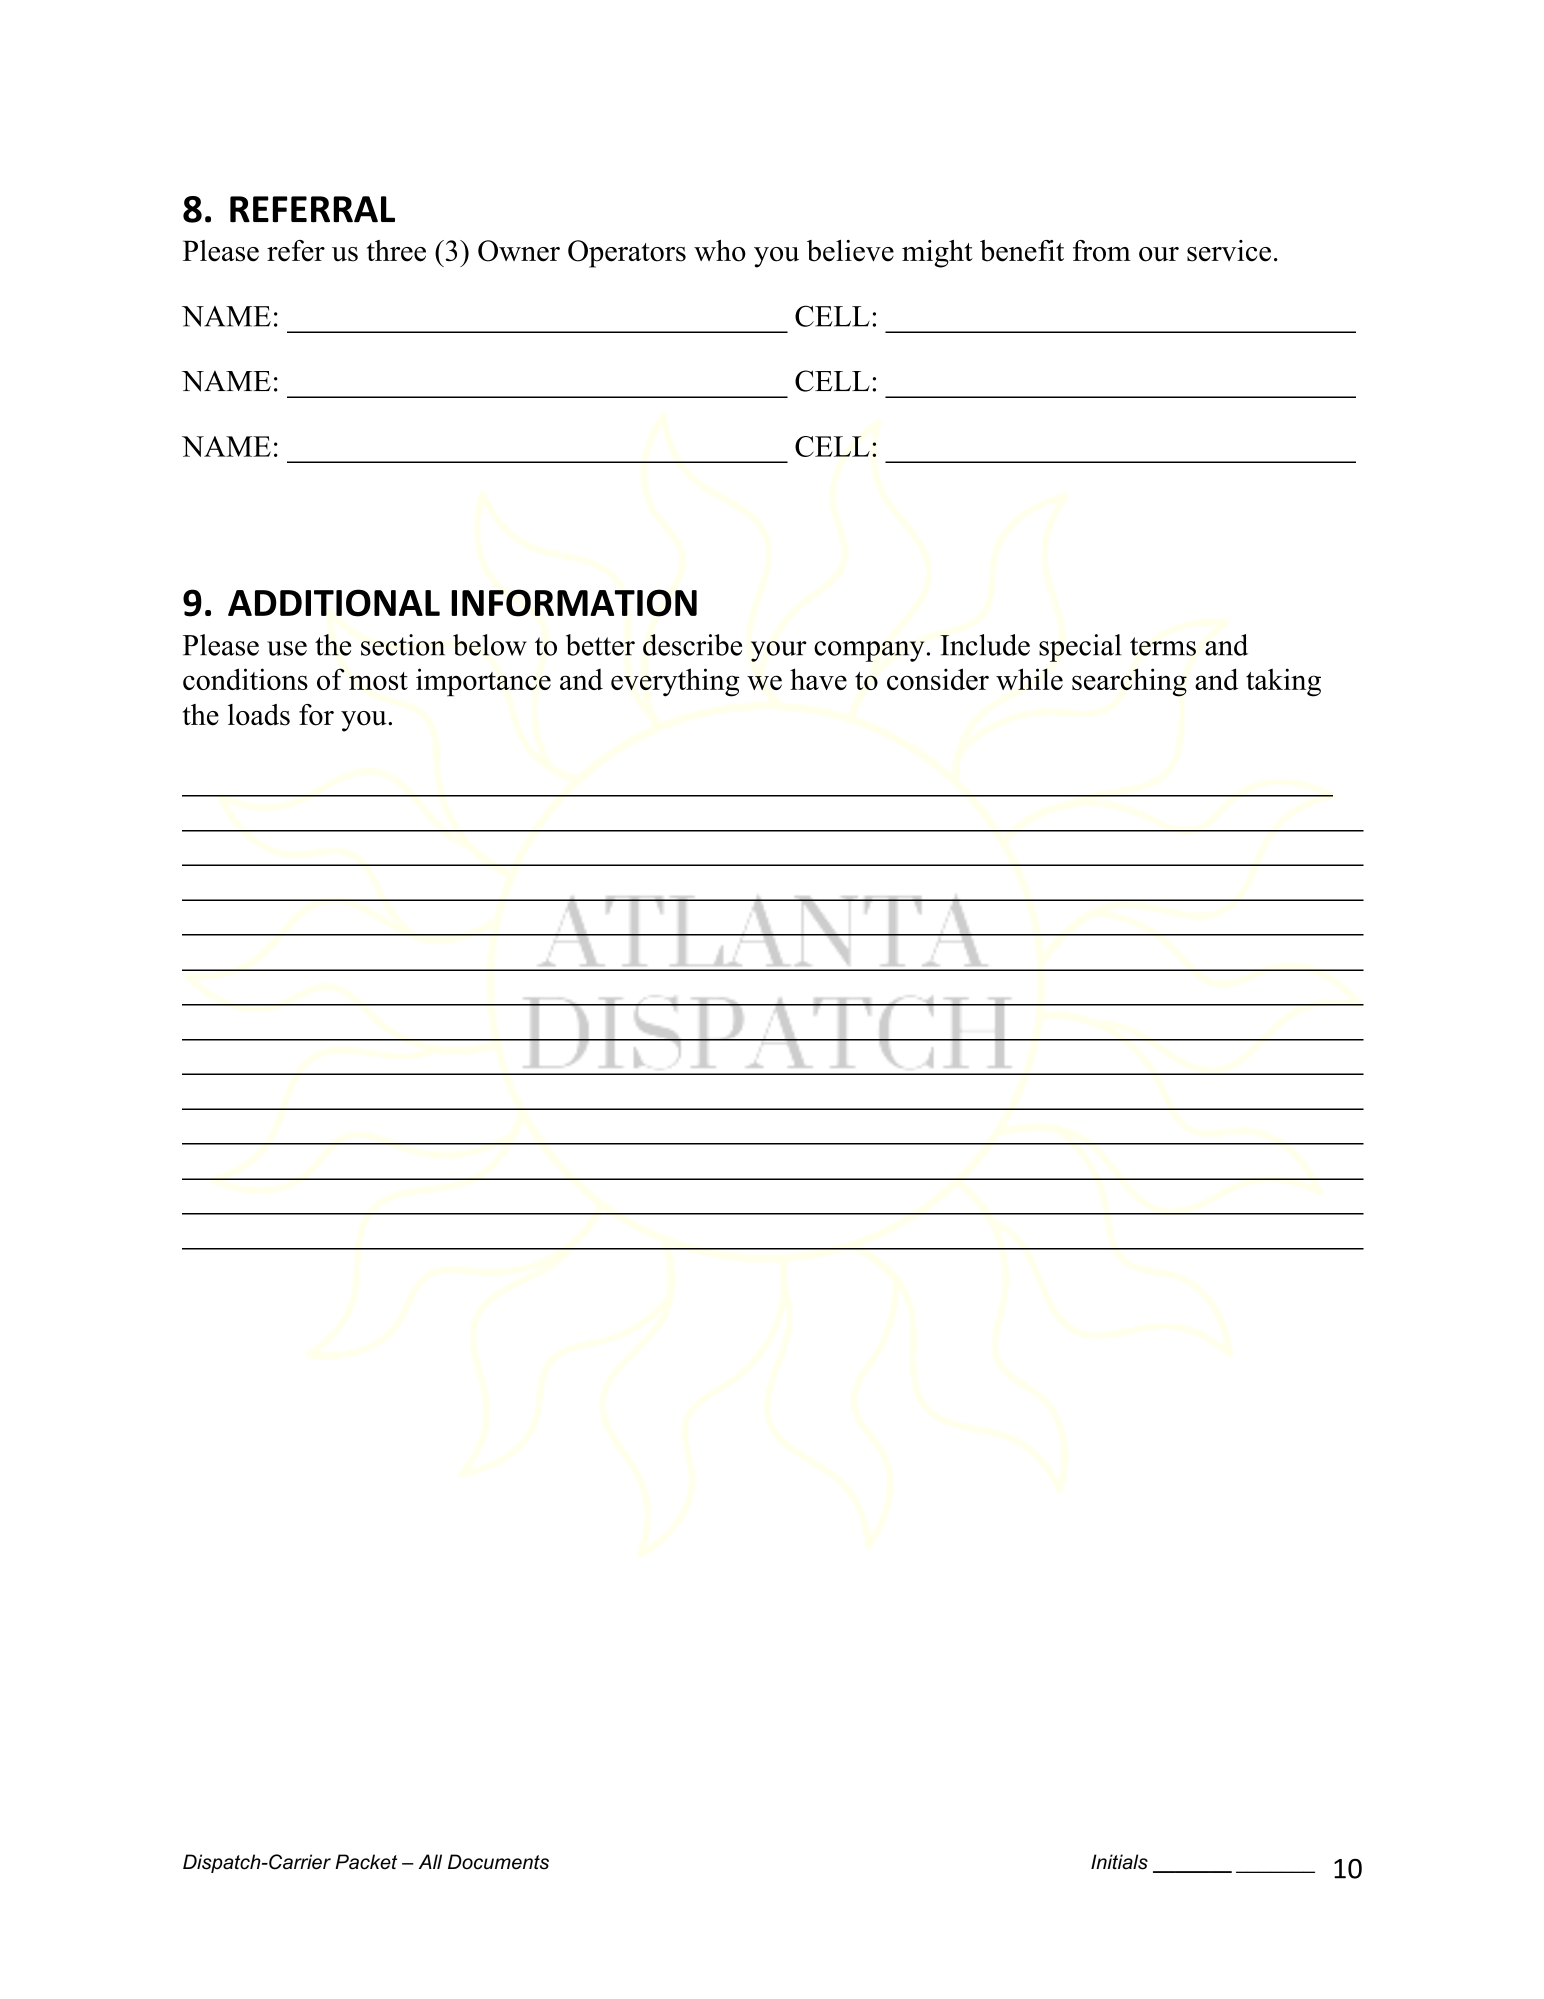  Describe the element at coordinates (1119, 1862) in the image. I see `Initials` at that location.
